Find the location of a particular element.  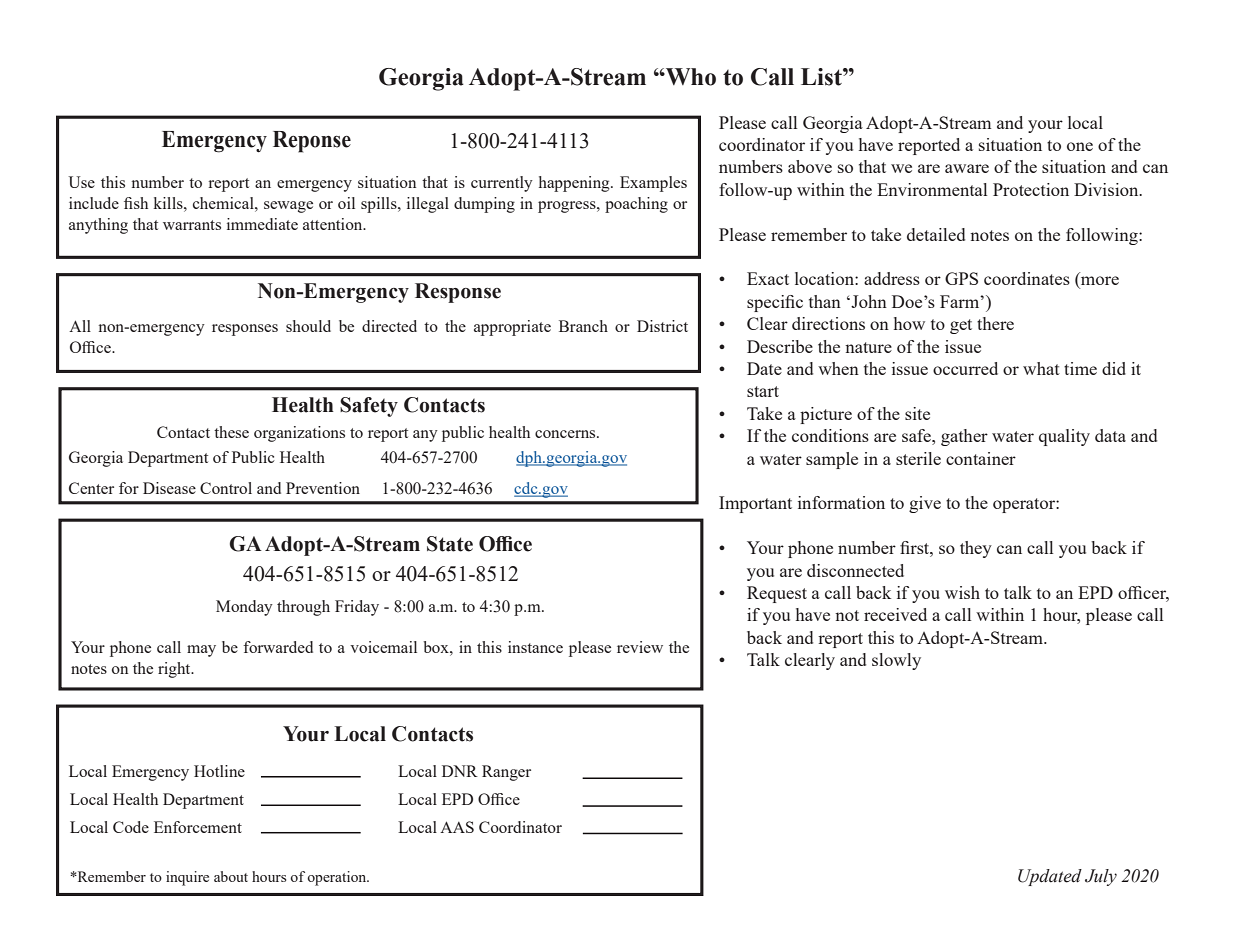

give is located at coordinates (925, 504).
